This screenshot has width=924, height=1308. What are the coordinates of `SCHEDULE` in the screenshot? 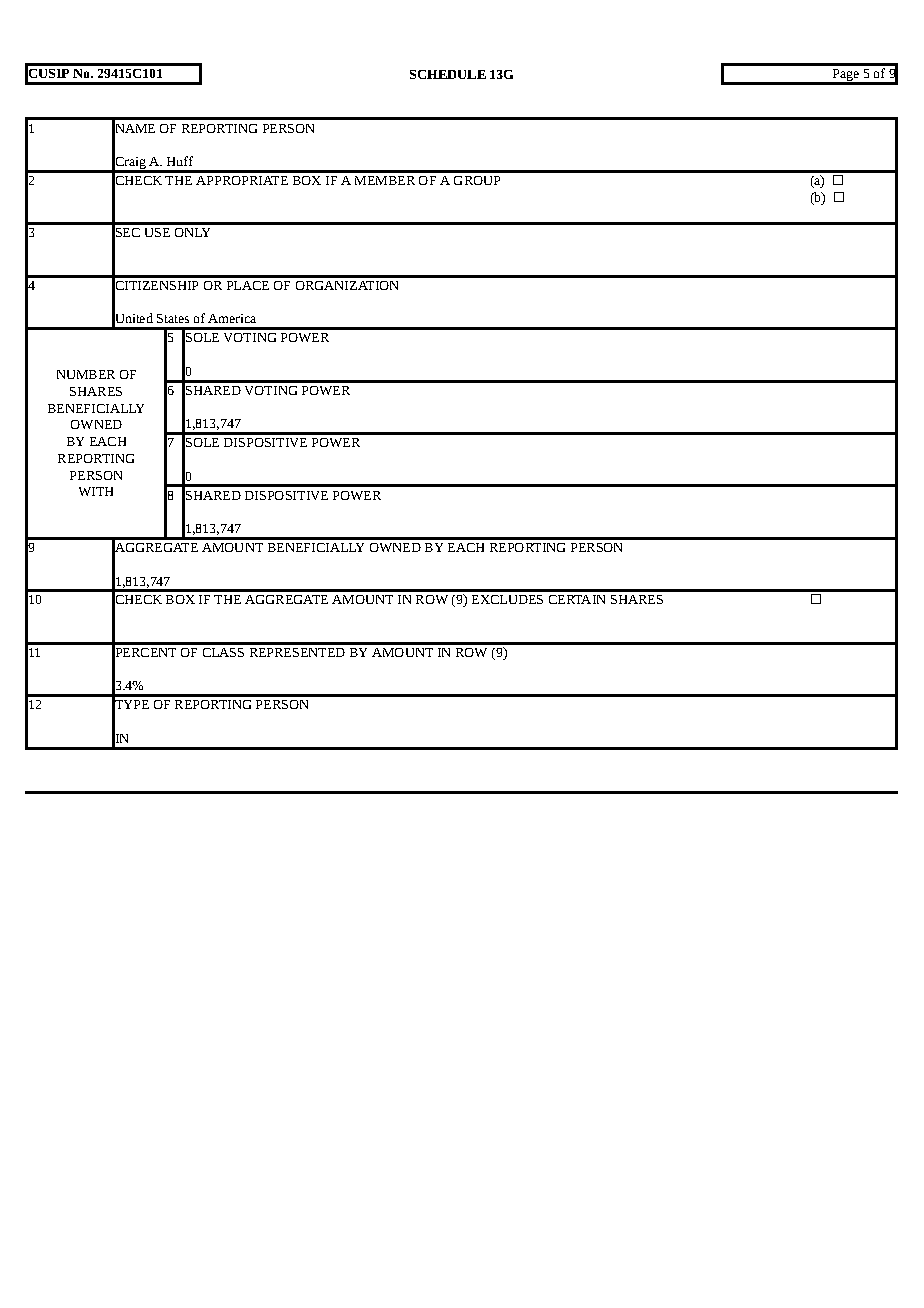 It's located at (448, 74).
